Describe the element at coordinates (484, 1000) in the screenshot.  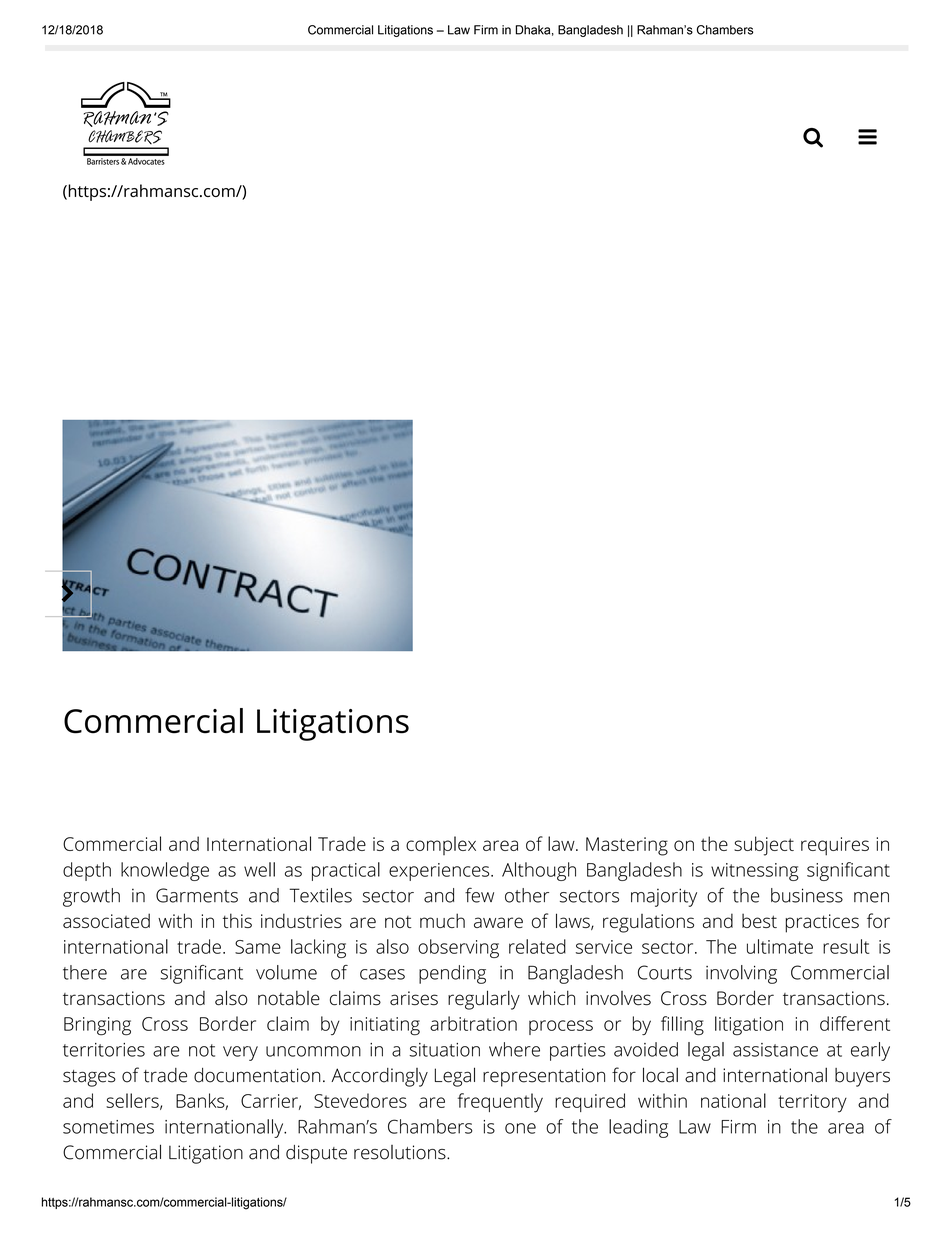
I see `regularly` at that location.
